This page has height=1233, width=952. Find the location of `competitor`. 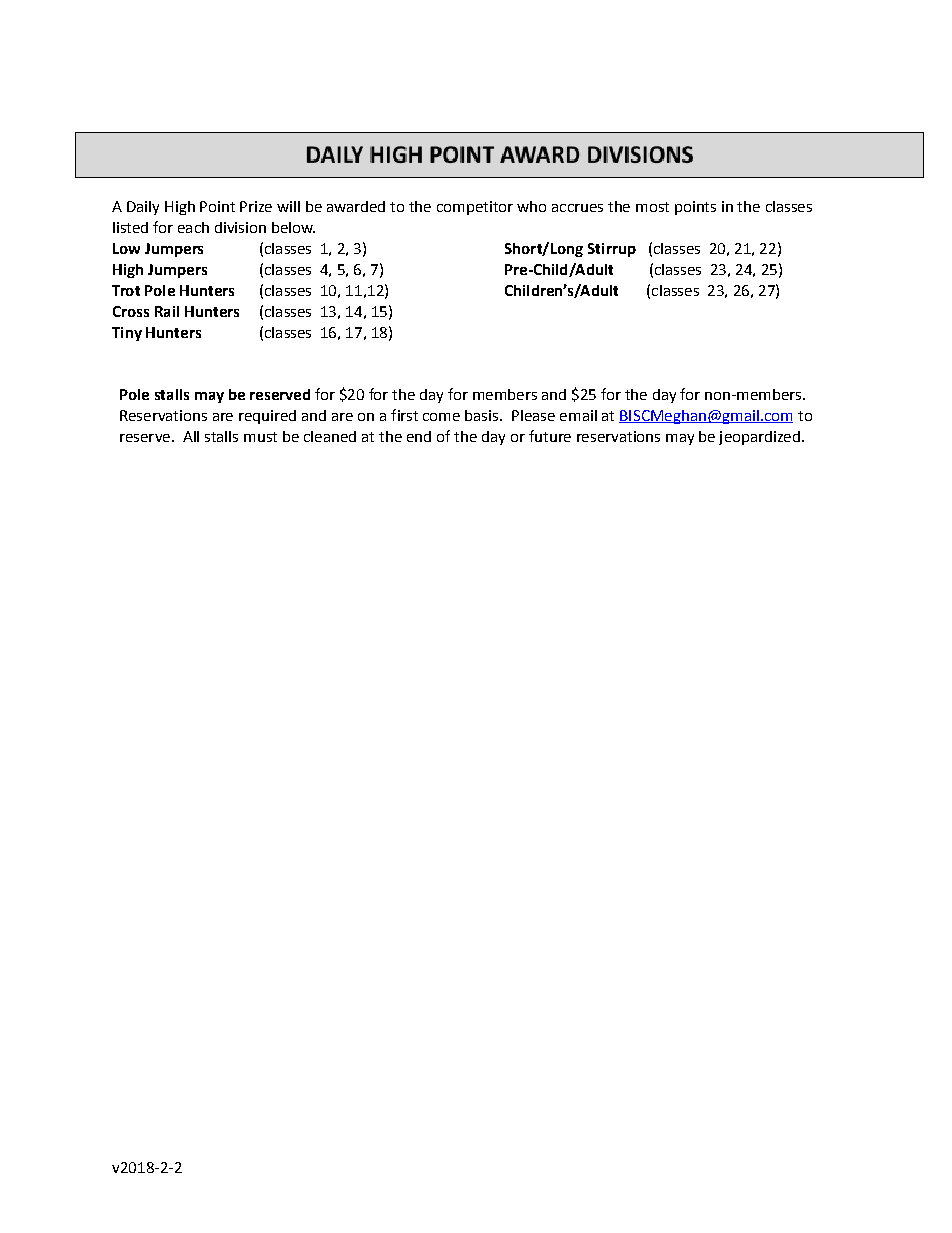

competitor is located at coordinates (475, 208).
